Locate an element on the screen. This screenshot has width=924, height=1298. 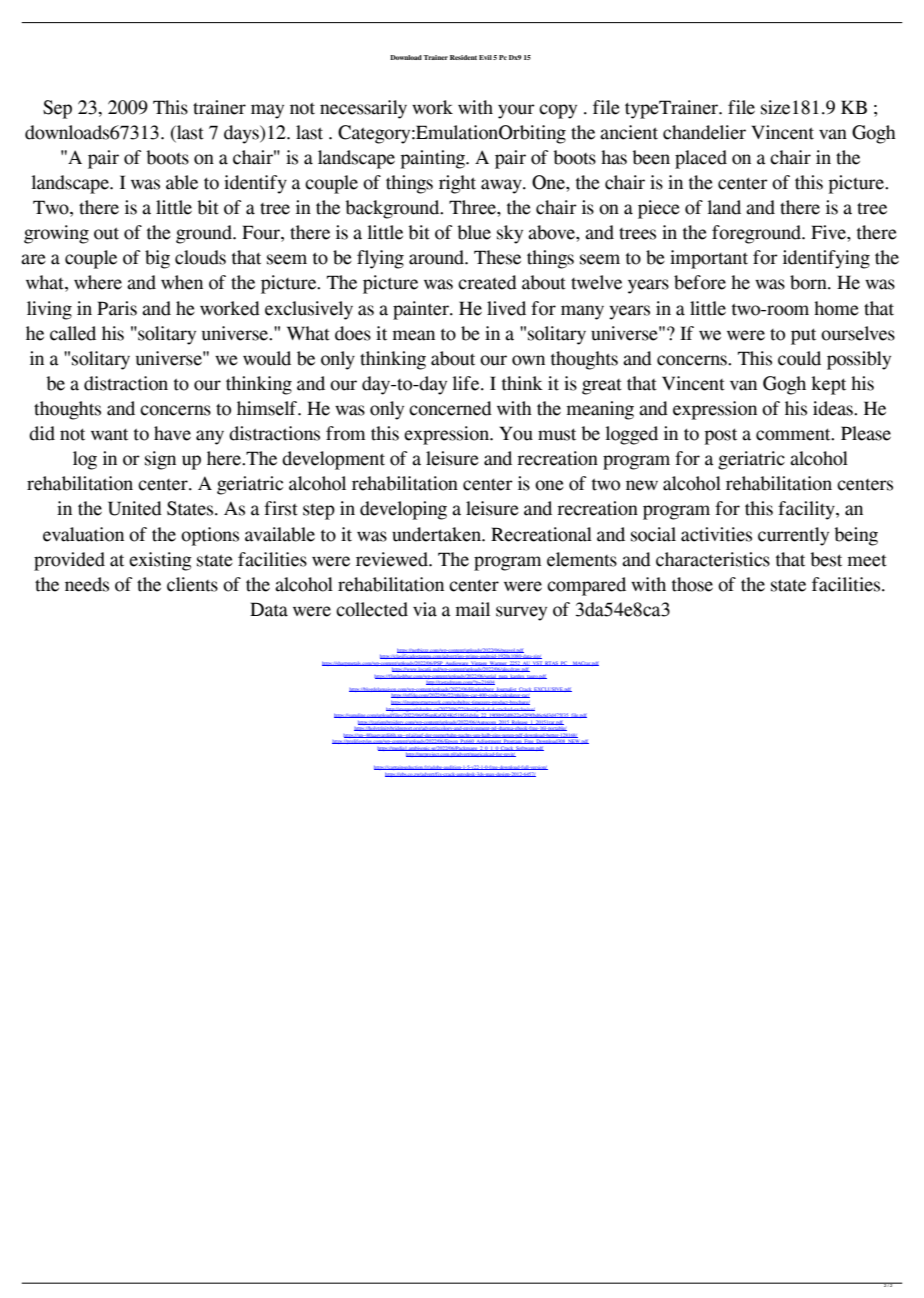
put is located at coordinates (803, 336).
